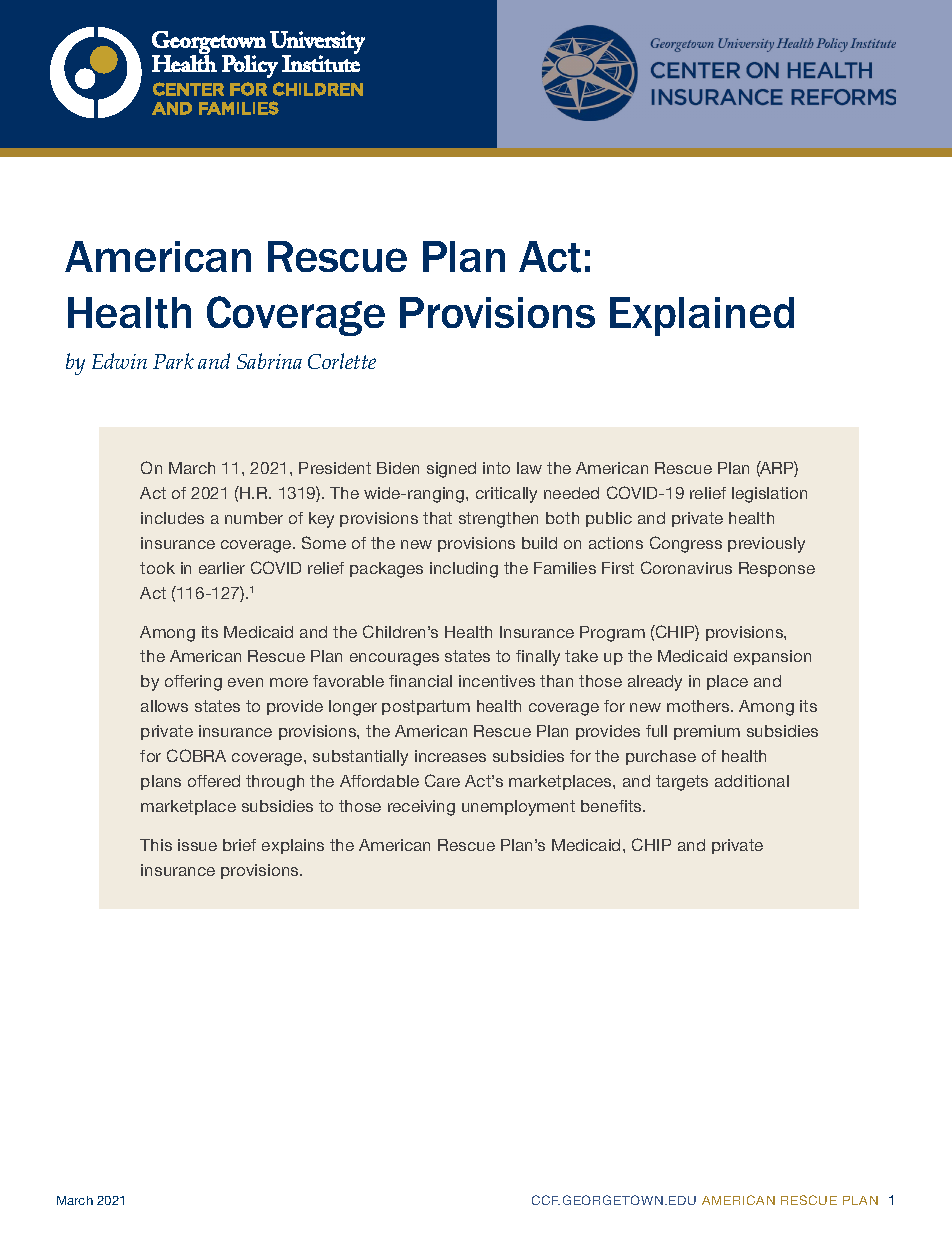  What do you see at coordinates (269, 361) in the screenshot?
I see `Sabrina` at bounding box center [269, 361].
